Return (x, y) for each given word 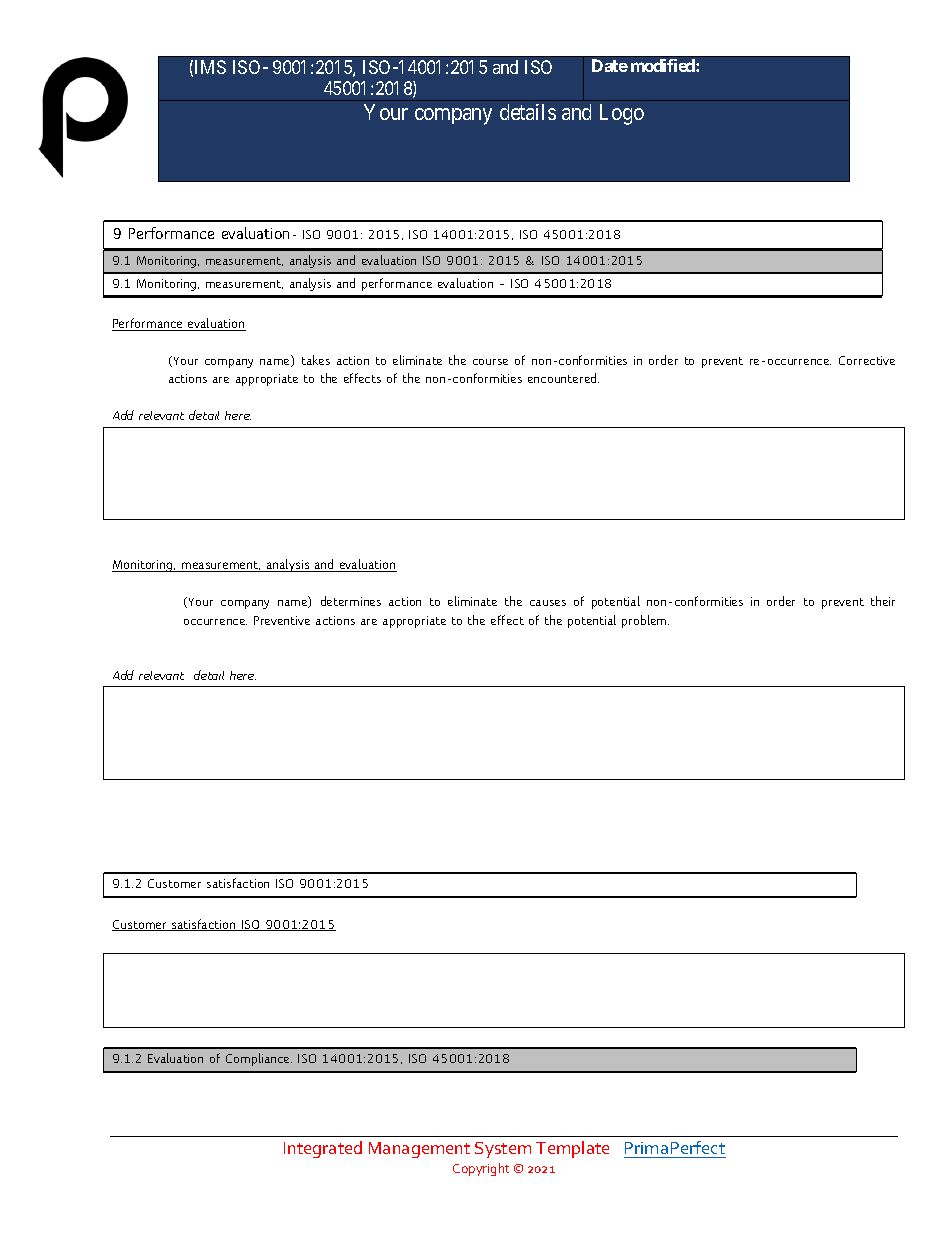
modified (664, 65)
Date (610, 65)
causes (548, 603)
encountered (563, 378)
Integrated (323, 1149)
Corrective (867, 360)
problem (645, 621)
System (503, 1150)
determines (351, 601)
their (883, 601)
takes (316, 360)
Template (572, 1149)
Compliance (259, 1059)
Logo (622, 114)
